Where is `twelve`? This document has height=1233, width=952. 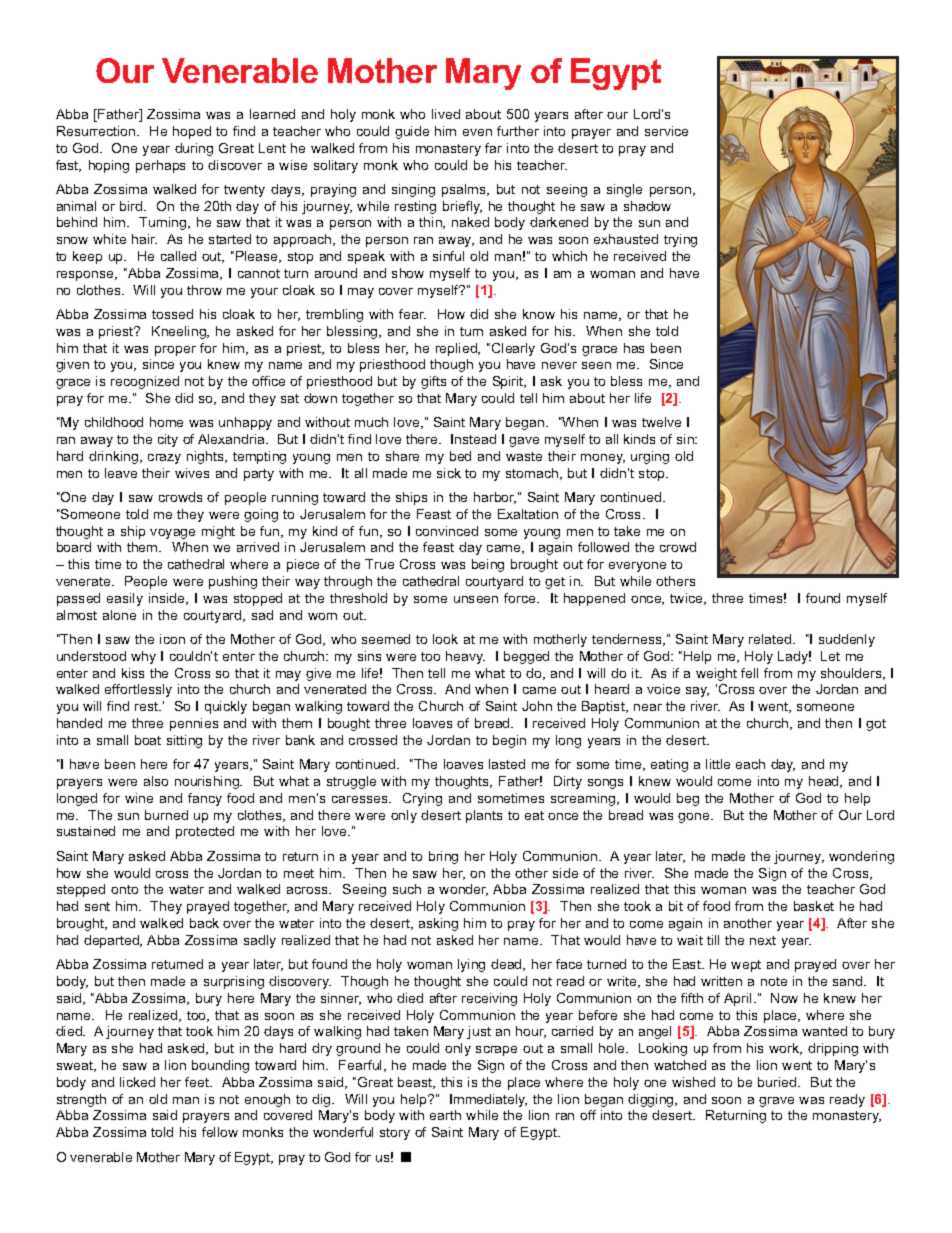
twelve is located at coordinates (661, 422).
